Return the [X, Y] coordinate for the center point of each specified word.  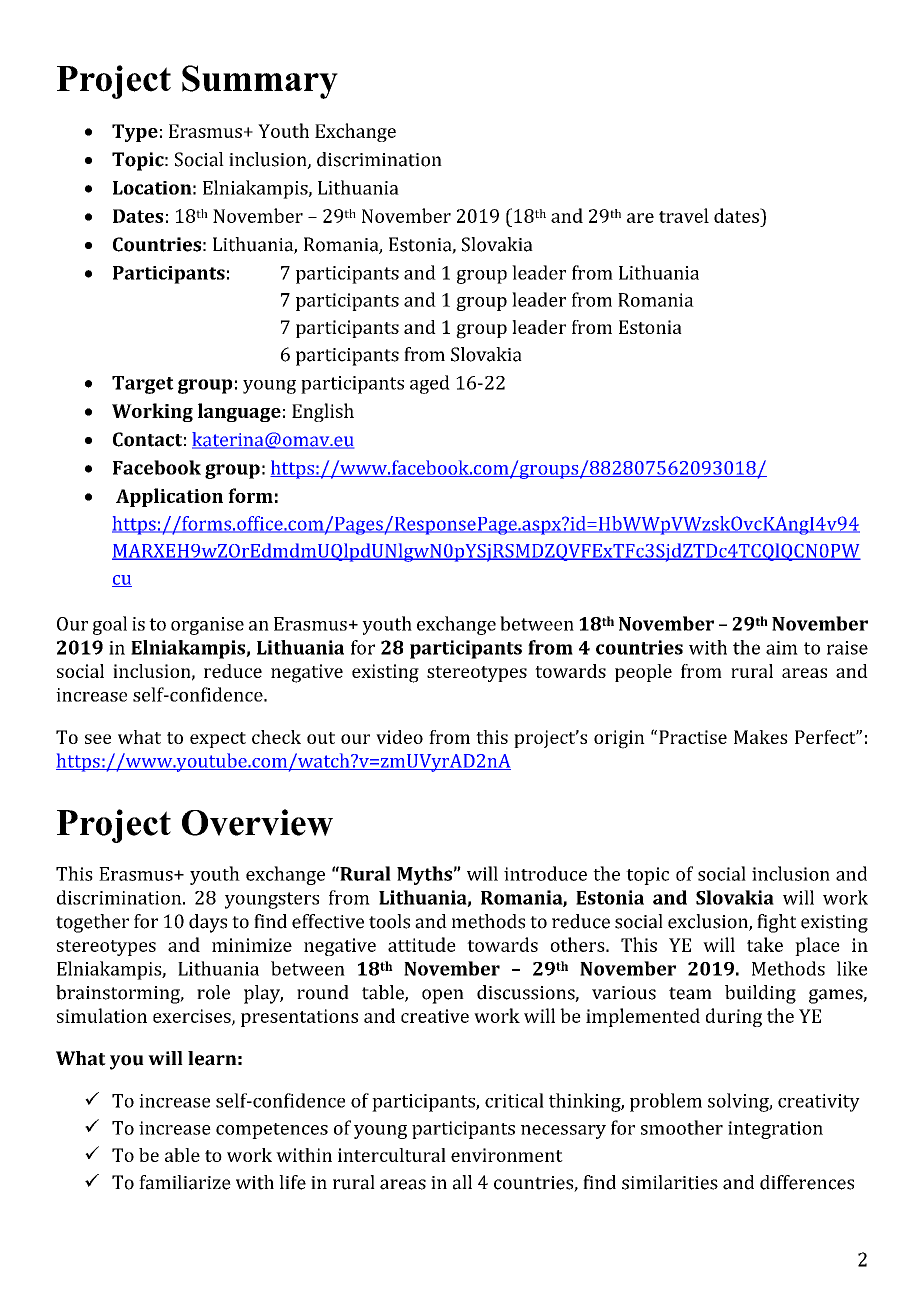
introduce [545, 873]
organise [207, 626]
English [323, 412]
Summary [260, 82]
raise [847, 648]
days [208, 923]
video [399, 737]
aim [782, 648]
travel [684, 215]
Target [143, 385]
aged [430, 384]
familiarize [185, 1182]
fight [776, 923]
